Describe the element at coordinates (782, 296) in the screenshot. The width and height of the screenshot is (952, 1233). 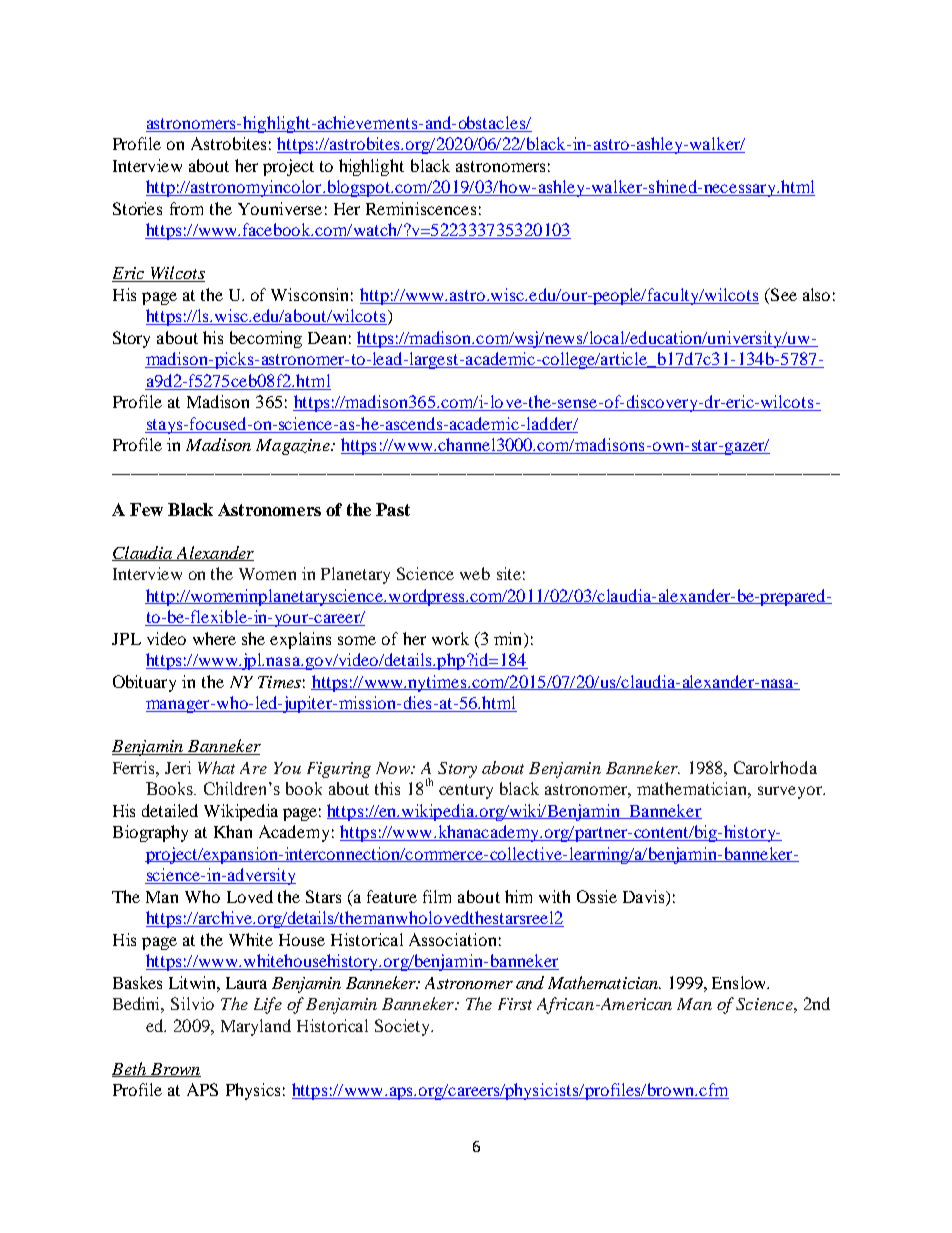
I see `See` at that location.
